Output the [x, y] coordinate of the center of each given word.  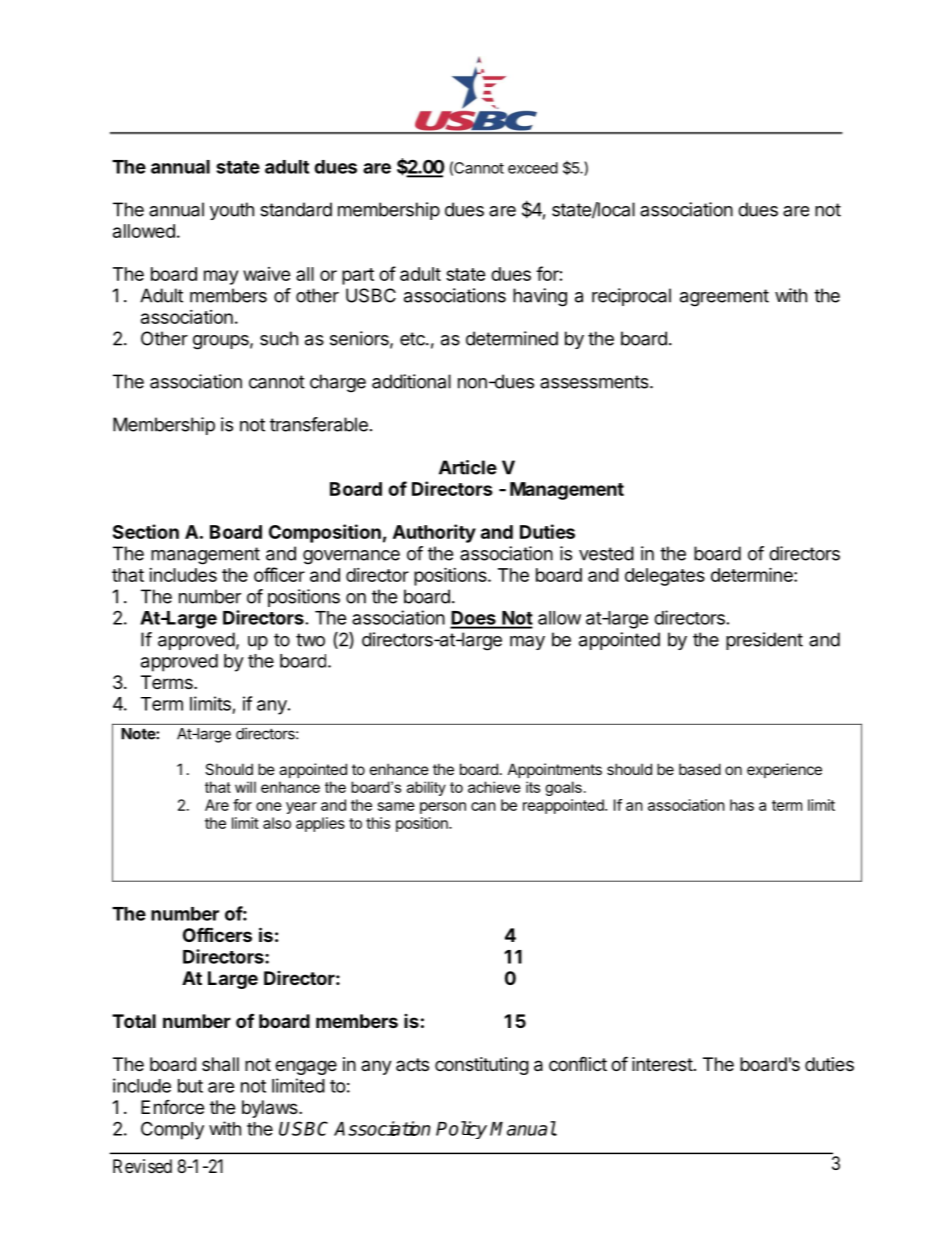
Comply [172, 1130]
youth [232, 211]
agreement [724, 298]
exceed [533, 168]
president [764, 641]
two [310, 640]
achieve [494, 787]
